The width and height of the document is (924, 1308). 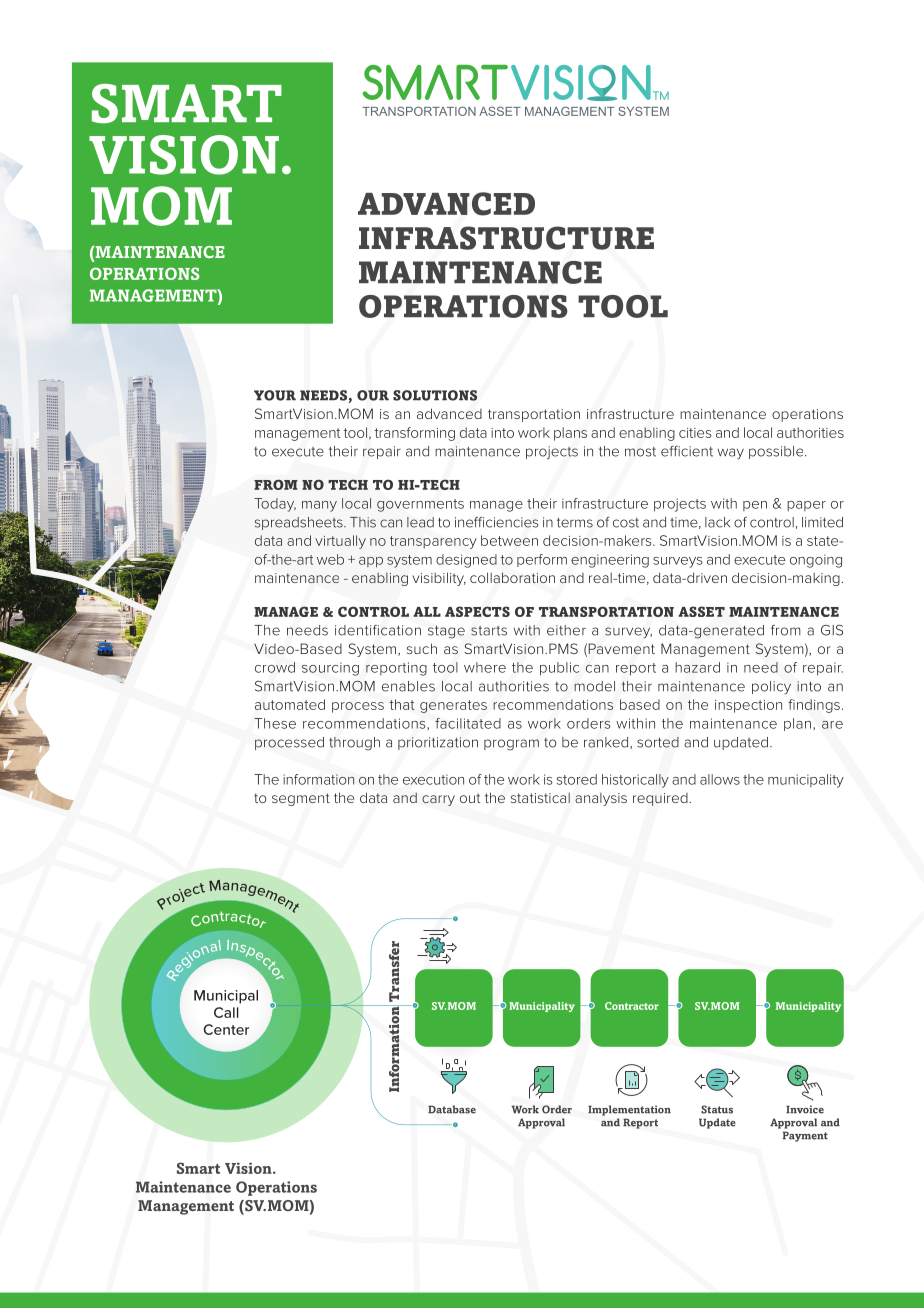 I want to click on YOUR, so click(x=275, y=395).
